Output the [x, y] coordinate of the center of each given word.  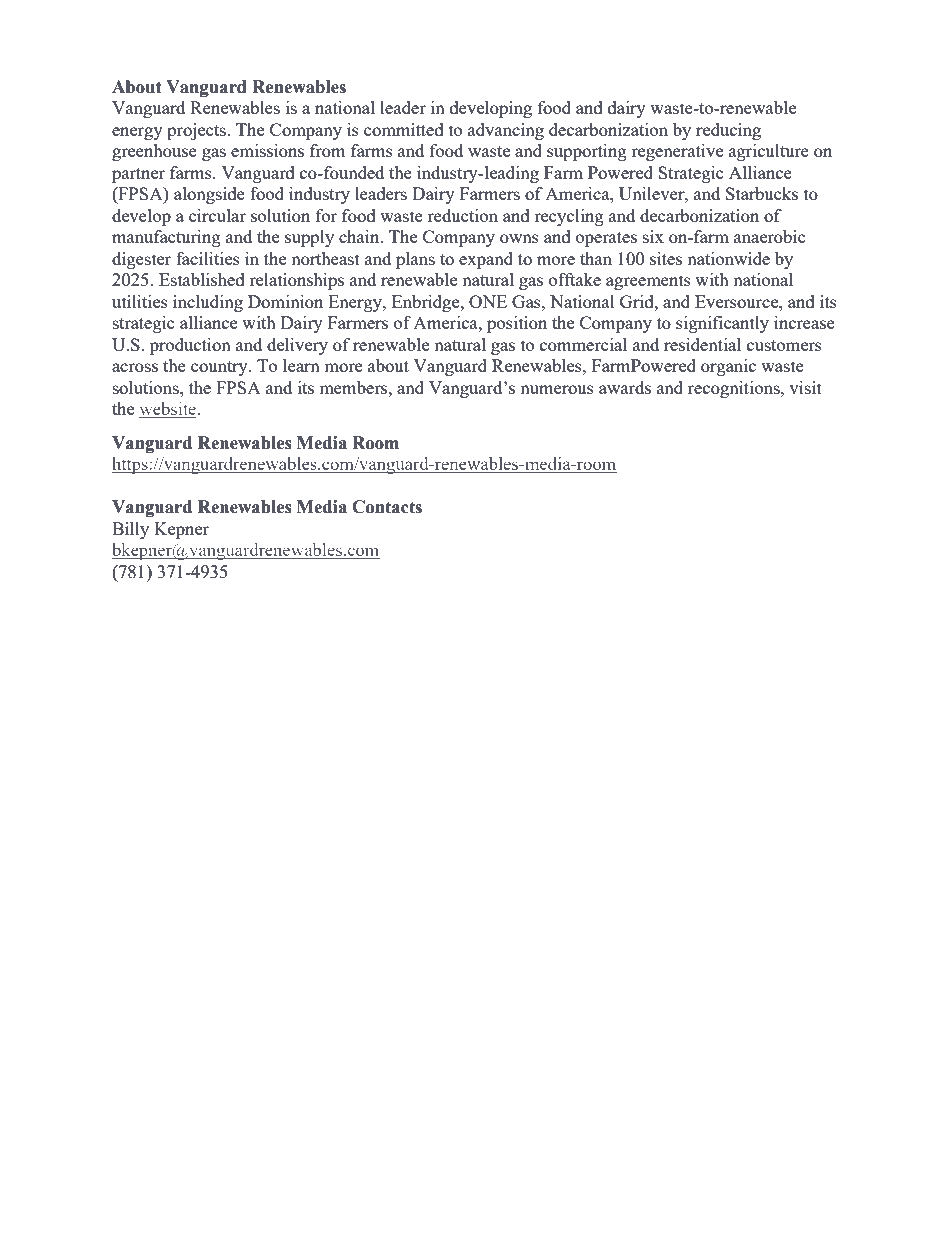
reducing [728, 131]
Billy [130, 530]
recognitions [735, 389]
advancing [506, 131]
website [168, 410]
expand [486, 260]
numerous [557, 389]
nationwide [728, 258]
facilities [208, 258]
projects [197, 131]
